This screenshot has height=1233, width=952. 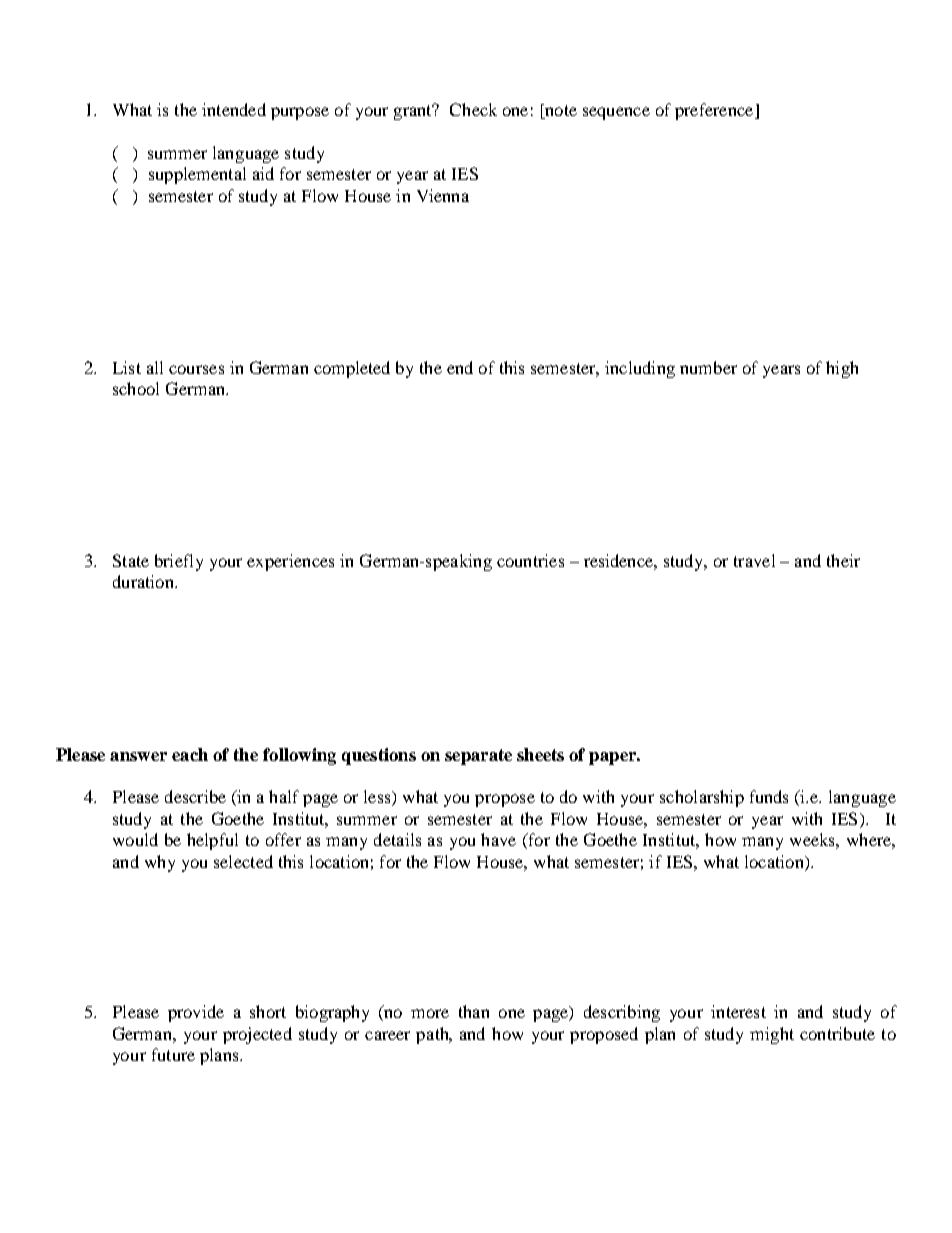 I want to click on courses, so click(x=196, y=369).
